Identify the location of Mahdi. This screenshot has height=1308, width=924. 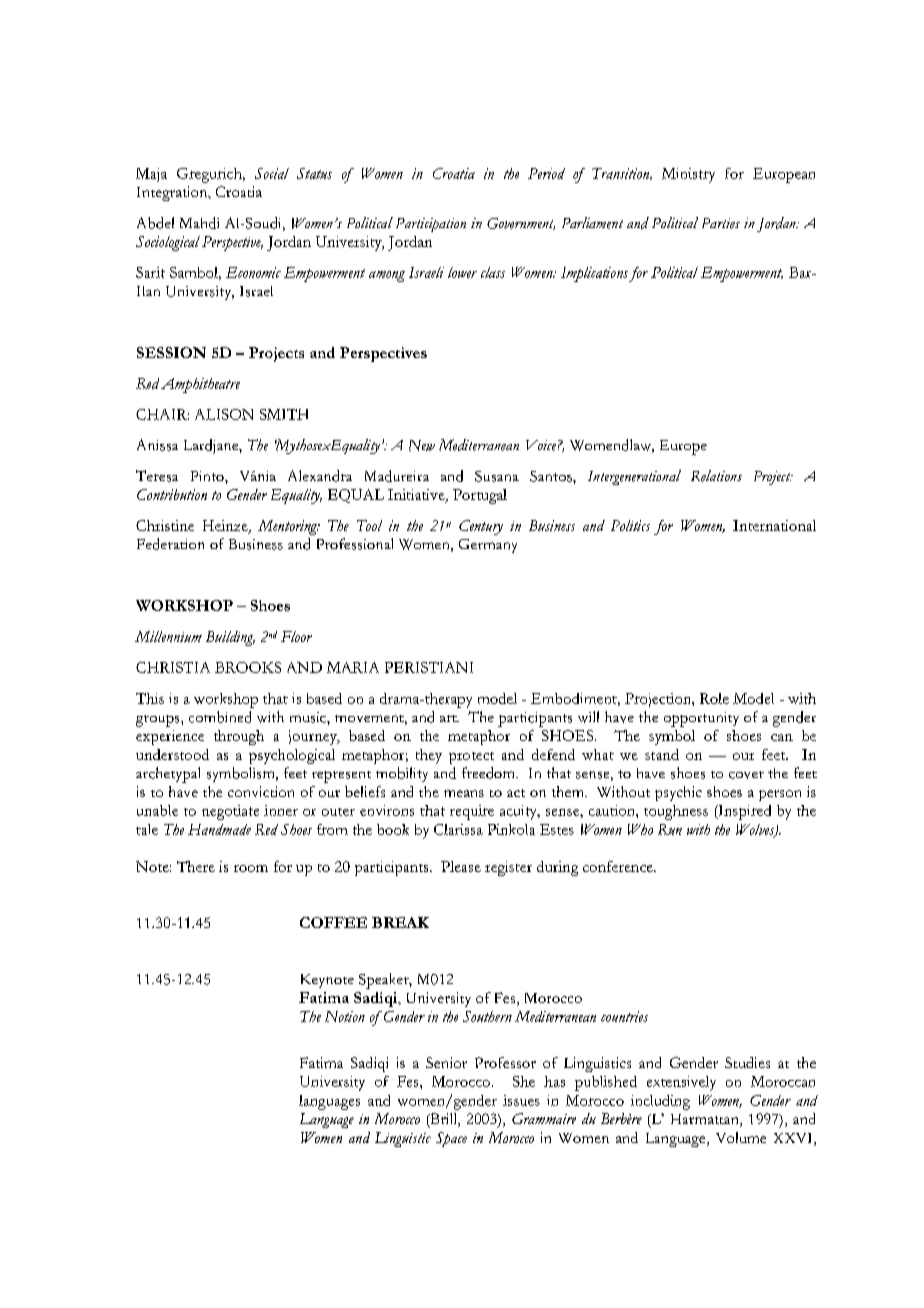
(199, 223).
